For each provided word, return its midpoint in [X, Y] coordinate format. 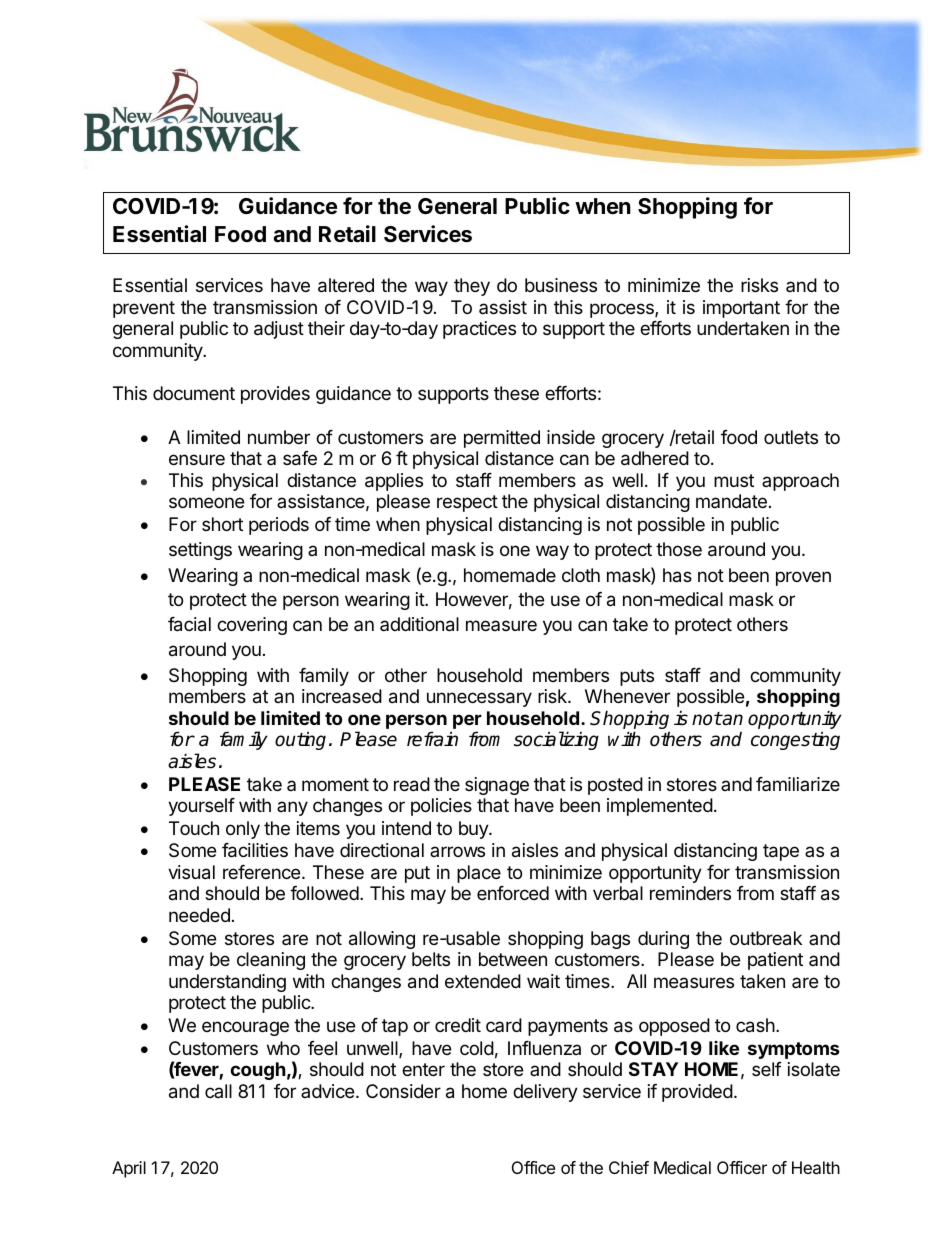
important [741, 309]
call [218, 1091]
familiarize [798, 784]
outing [300, 740]
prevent [144, 309]
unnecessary [479, 699]
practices [479, 330]
